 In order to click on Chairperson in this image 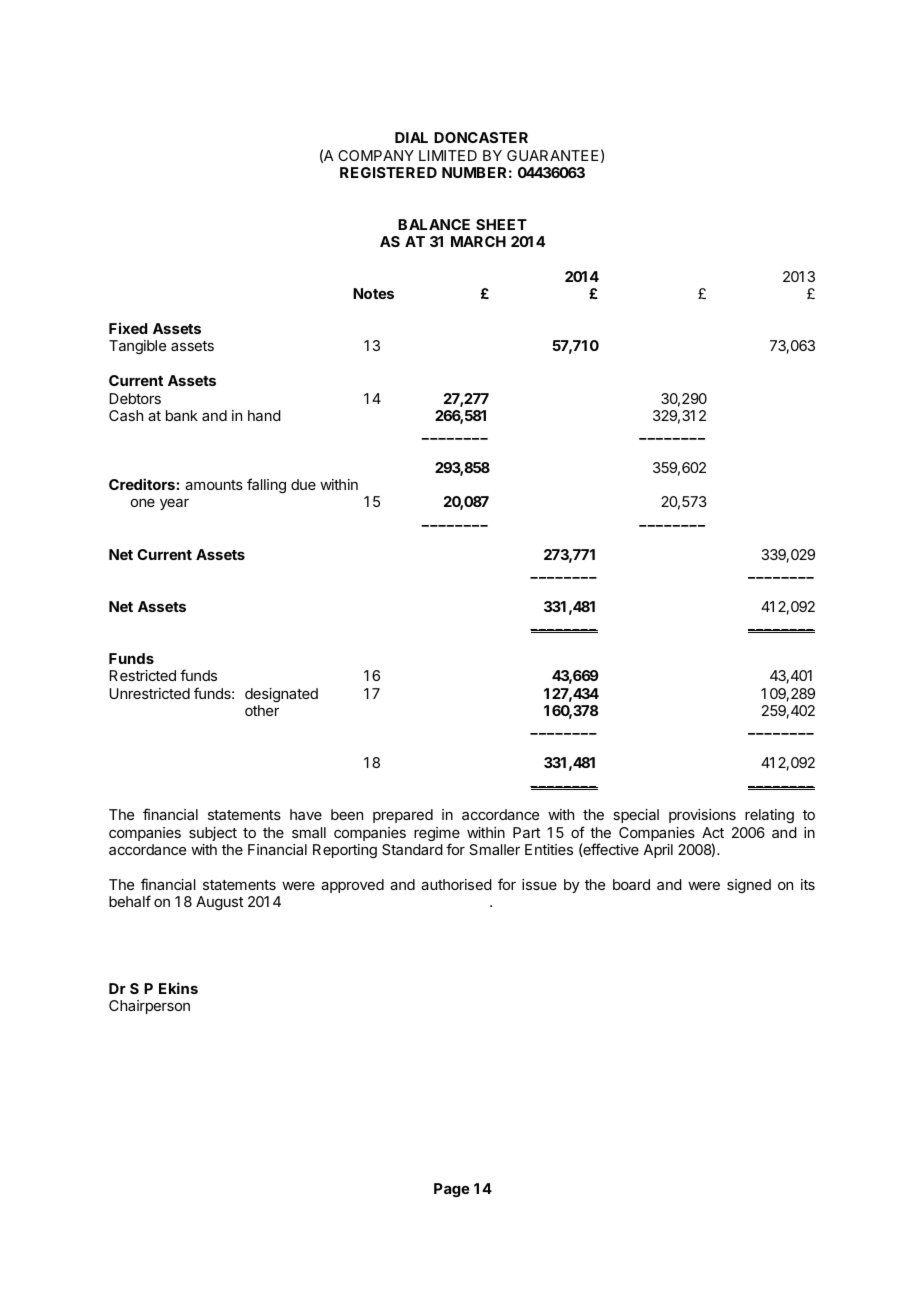, I will do `click(149, 1007)`.
